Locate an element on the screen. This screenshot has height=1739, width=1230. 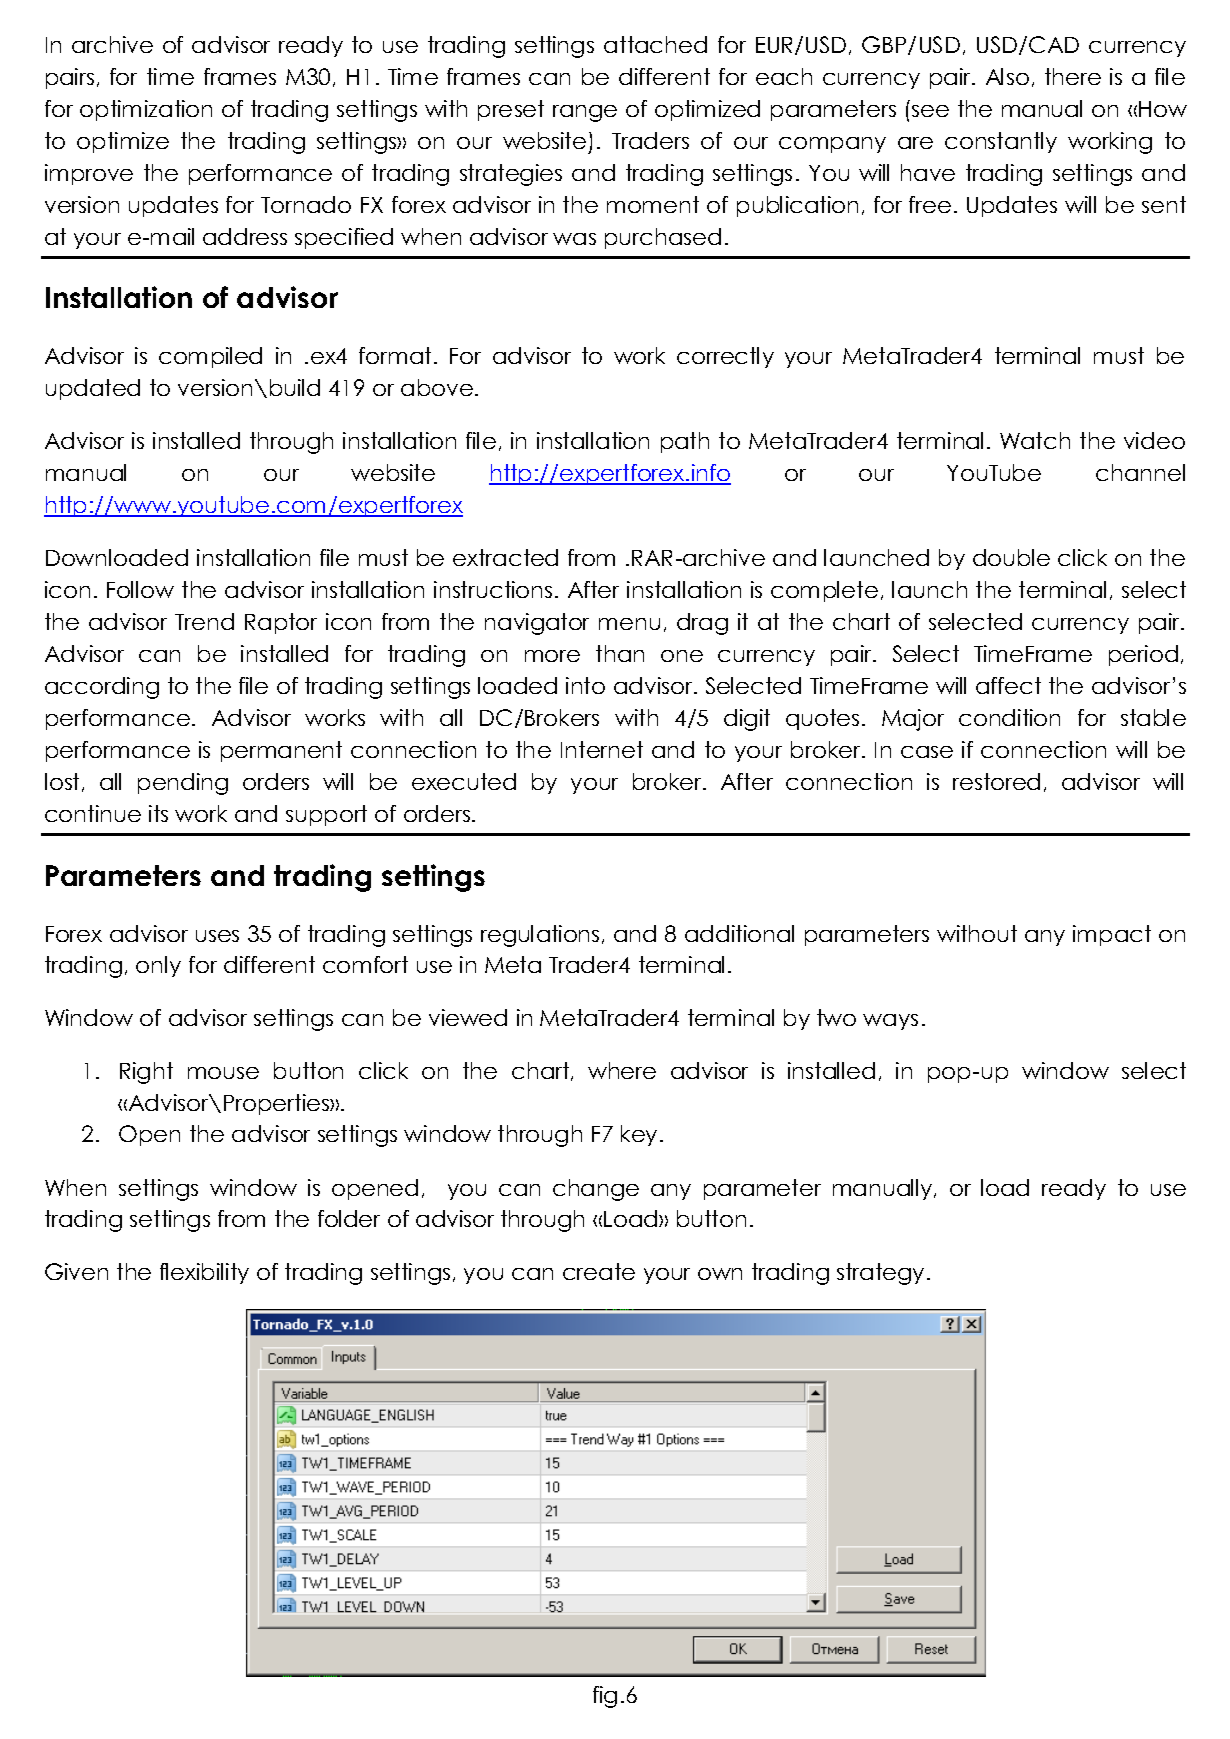
range is located at coordinates (585, 113).
